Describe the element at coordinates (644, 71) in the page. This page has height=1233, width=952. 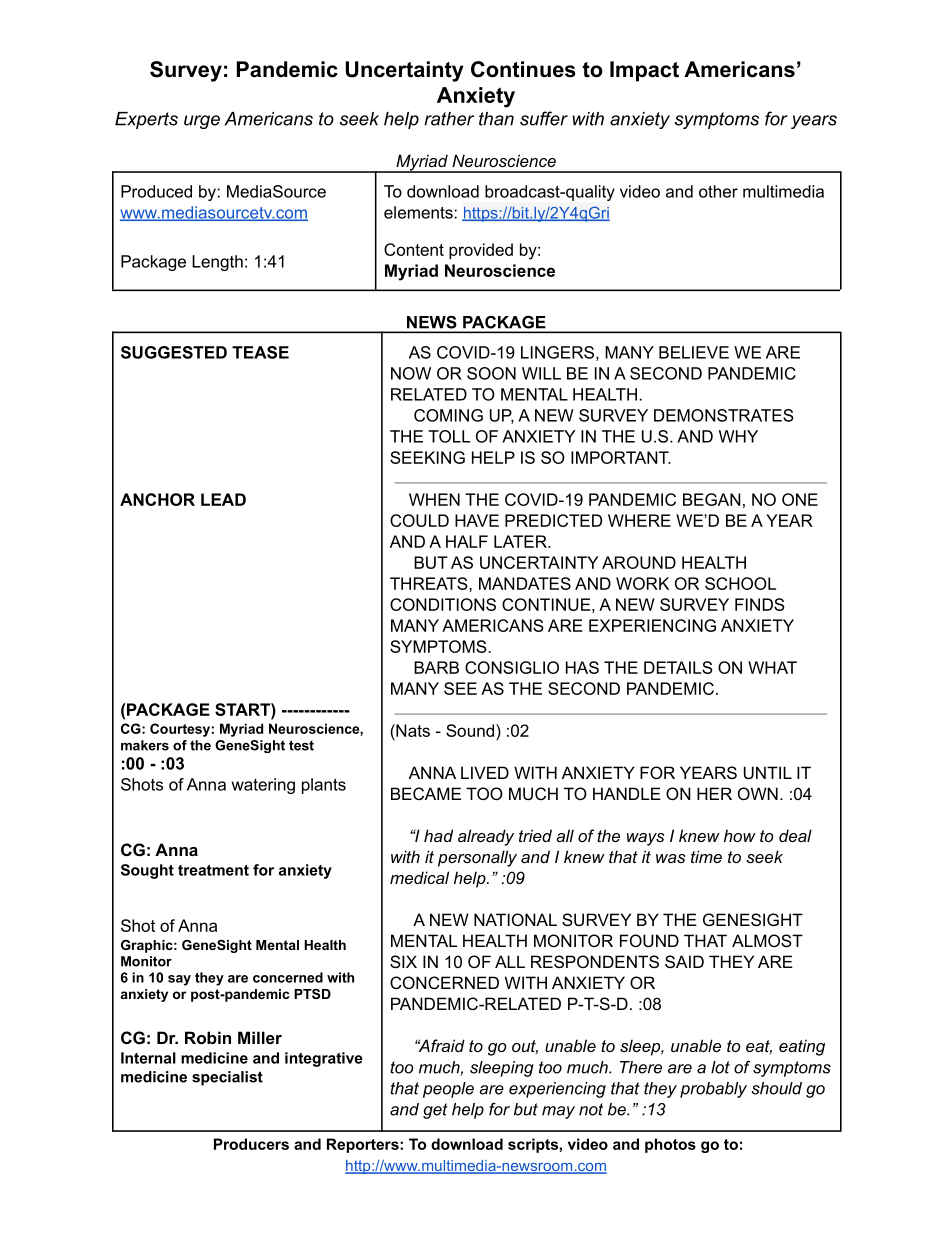
I see `Impact` at that location.
